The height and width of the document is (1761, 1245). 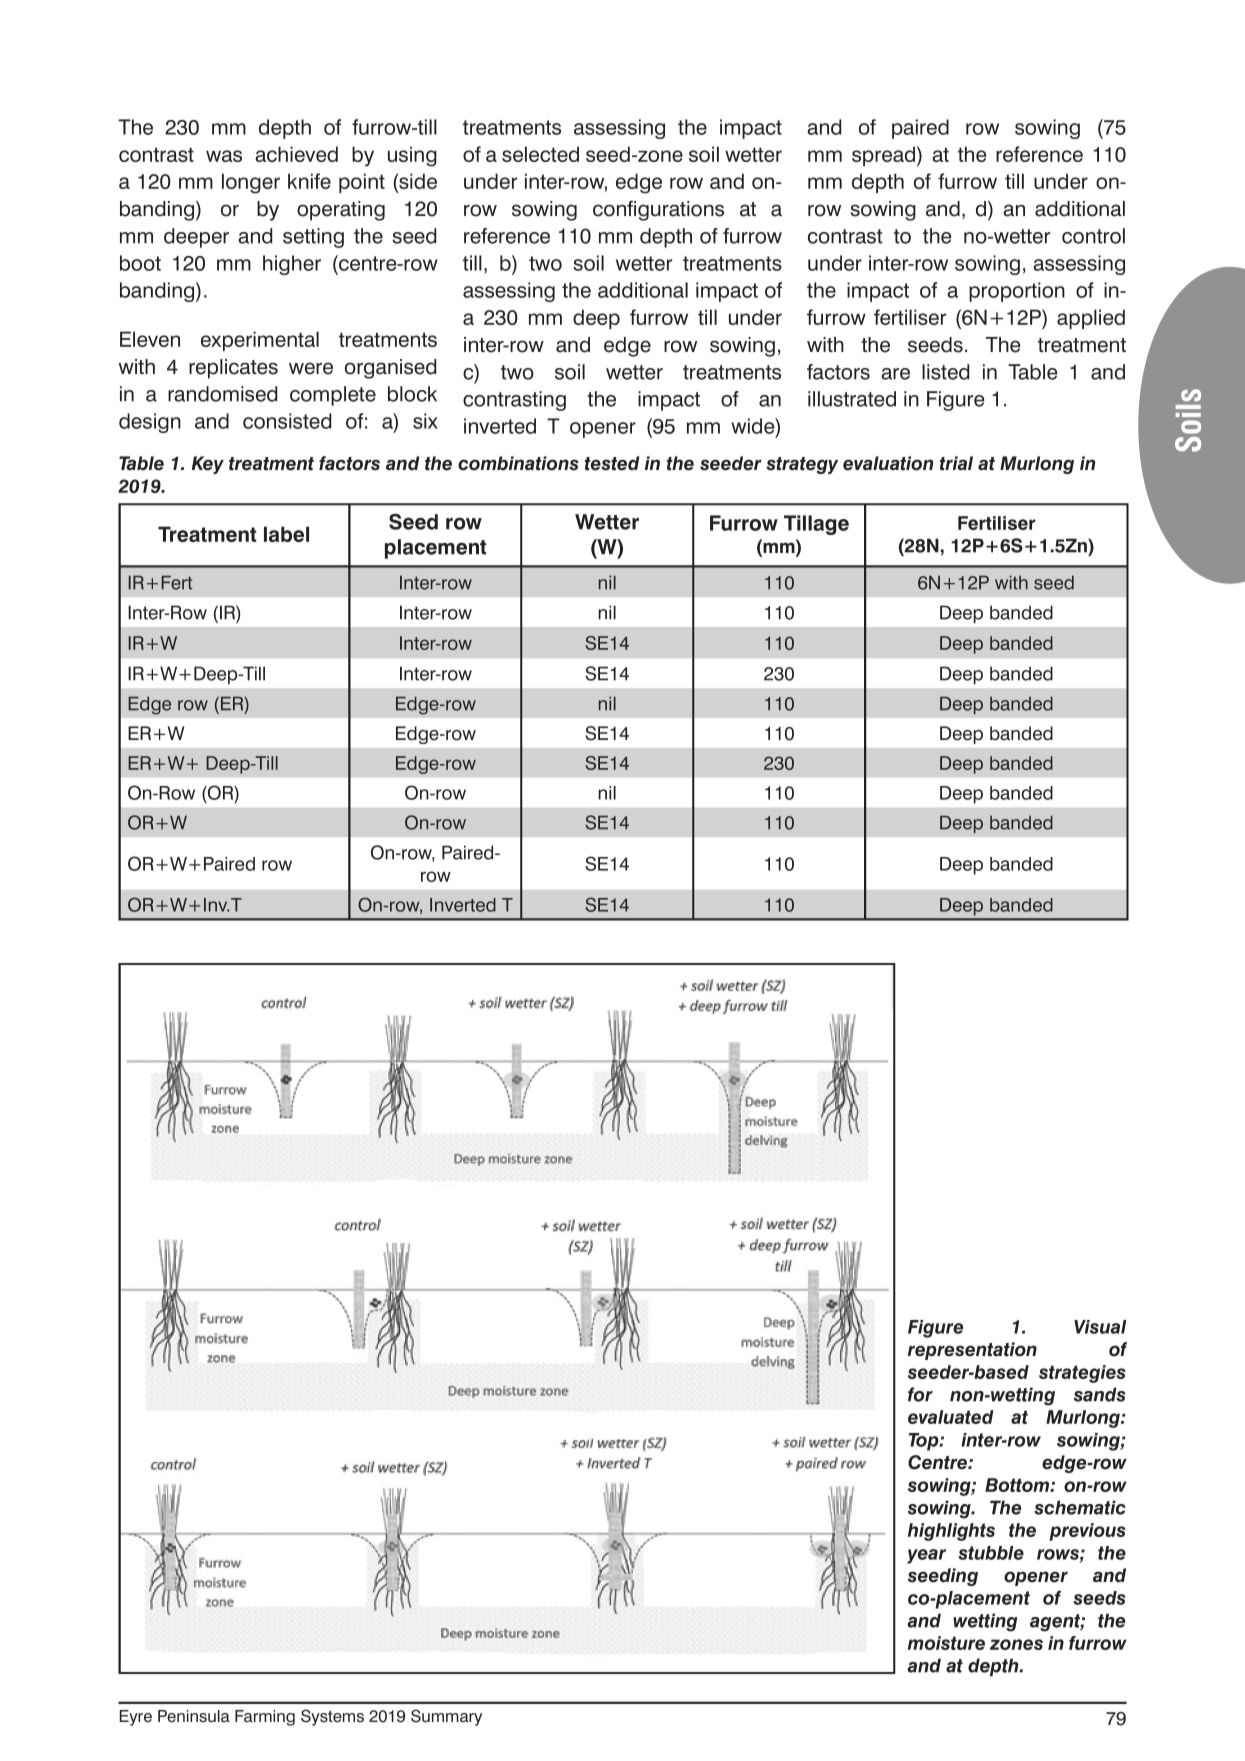 I want to click on longer, so click(x=251, y=183).
